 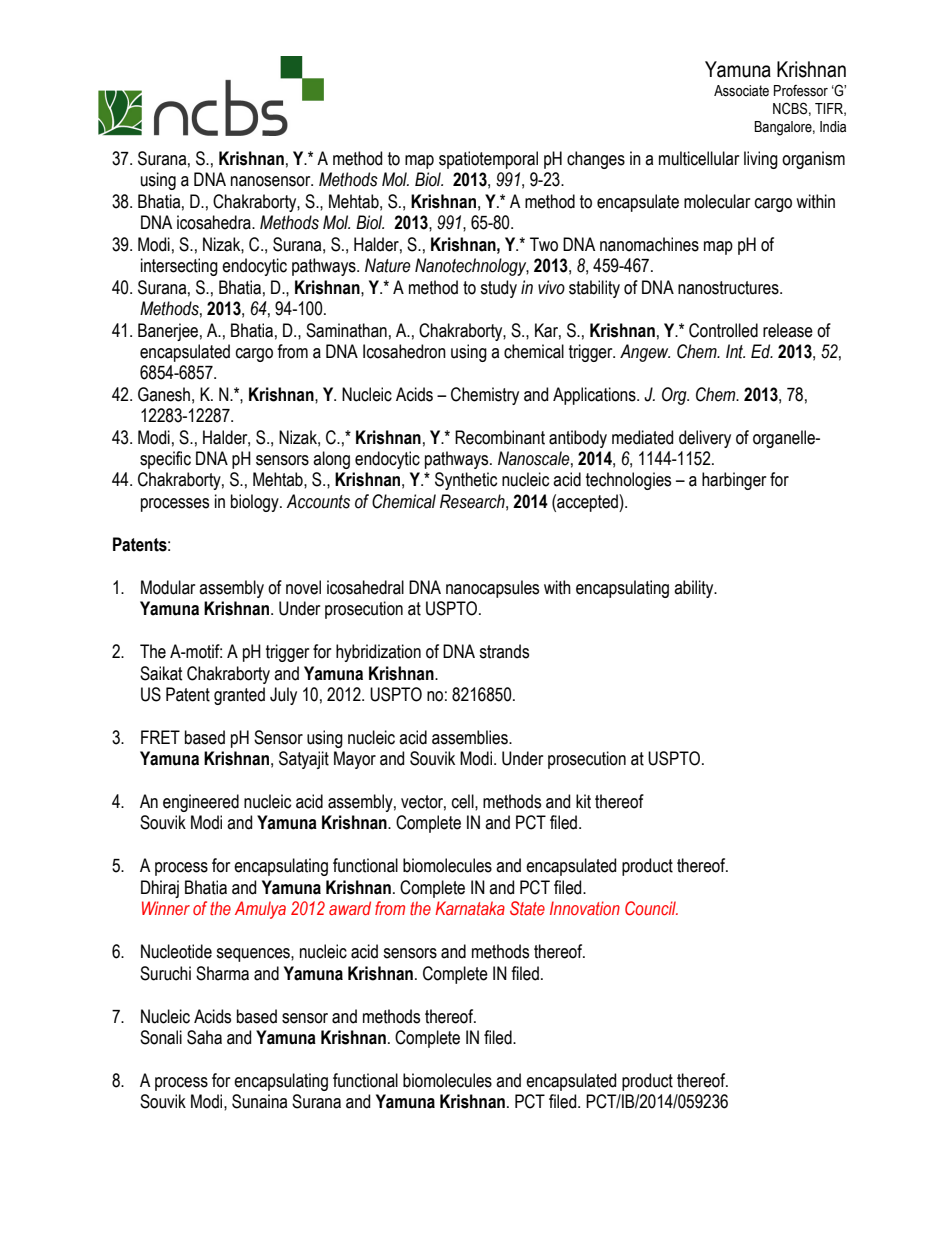 What do you see at coordinates (303, 587) in the image?
I see `novel` at bounding box center [303, 587].
